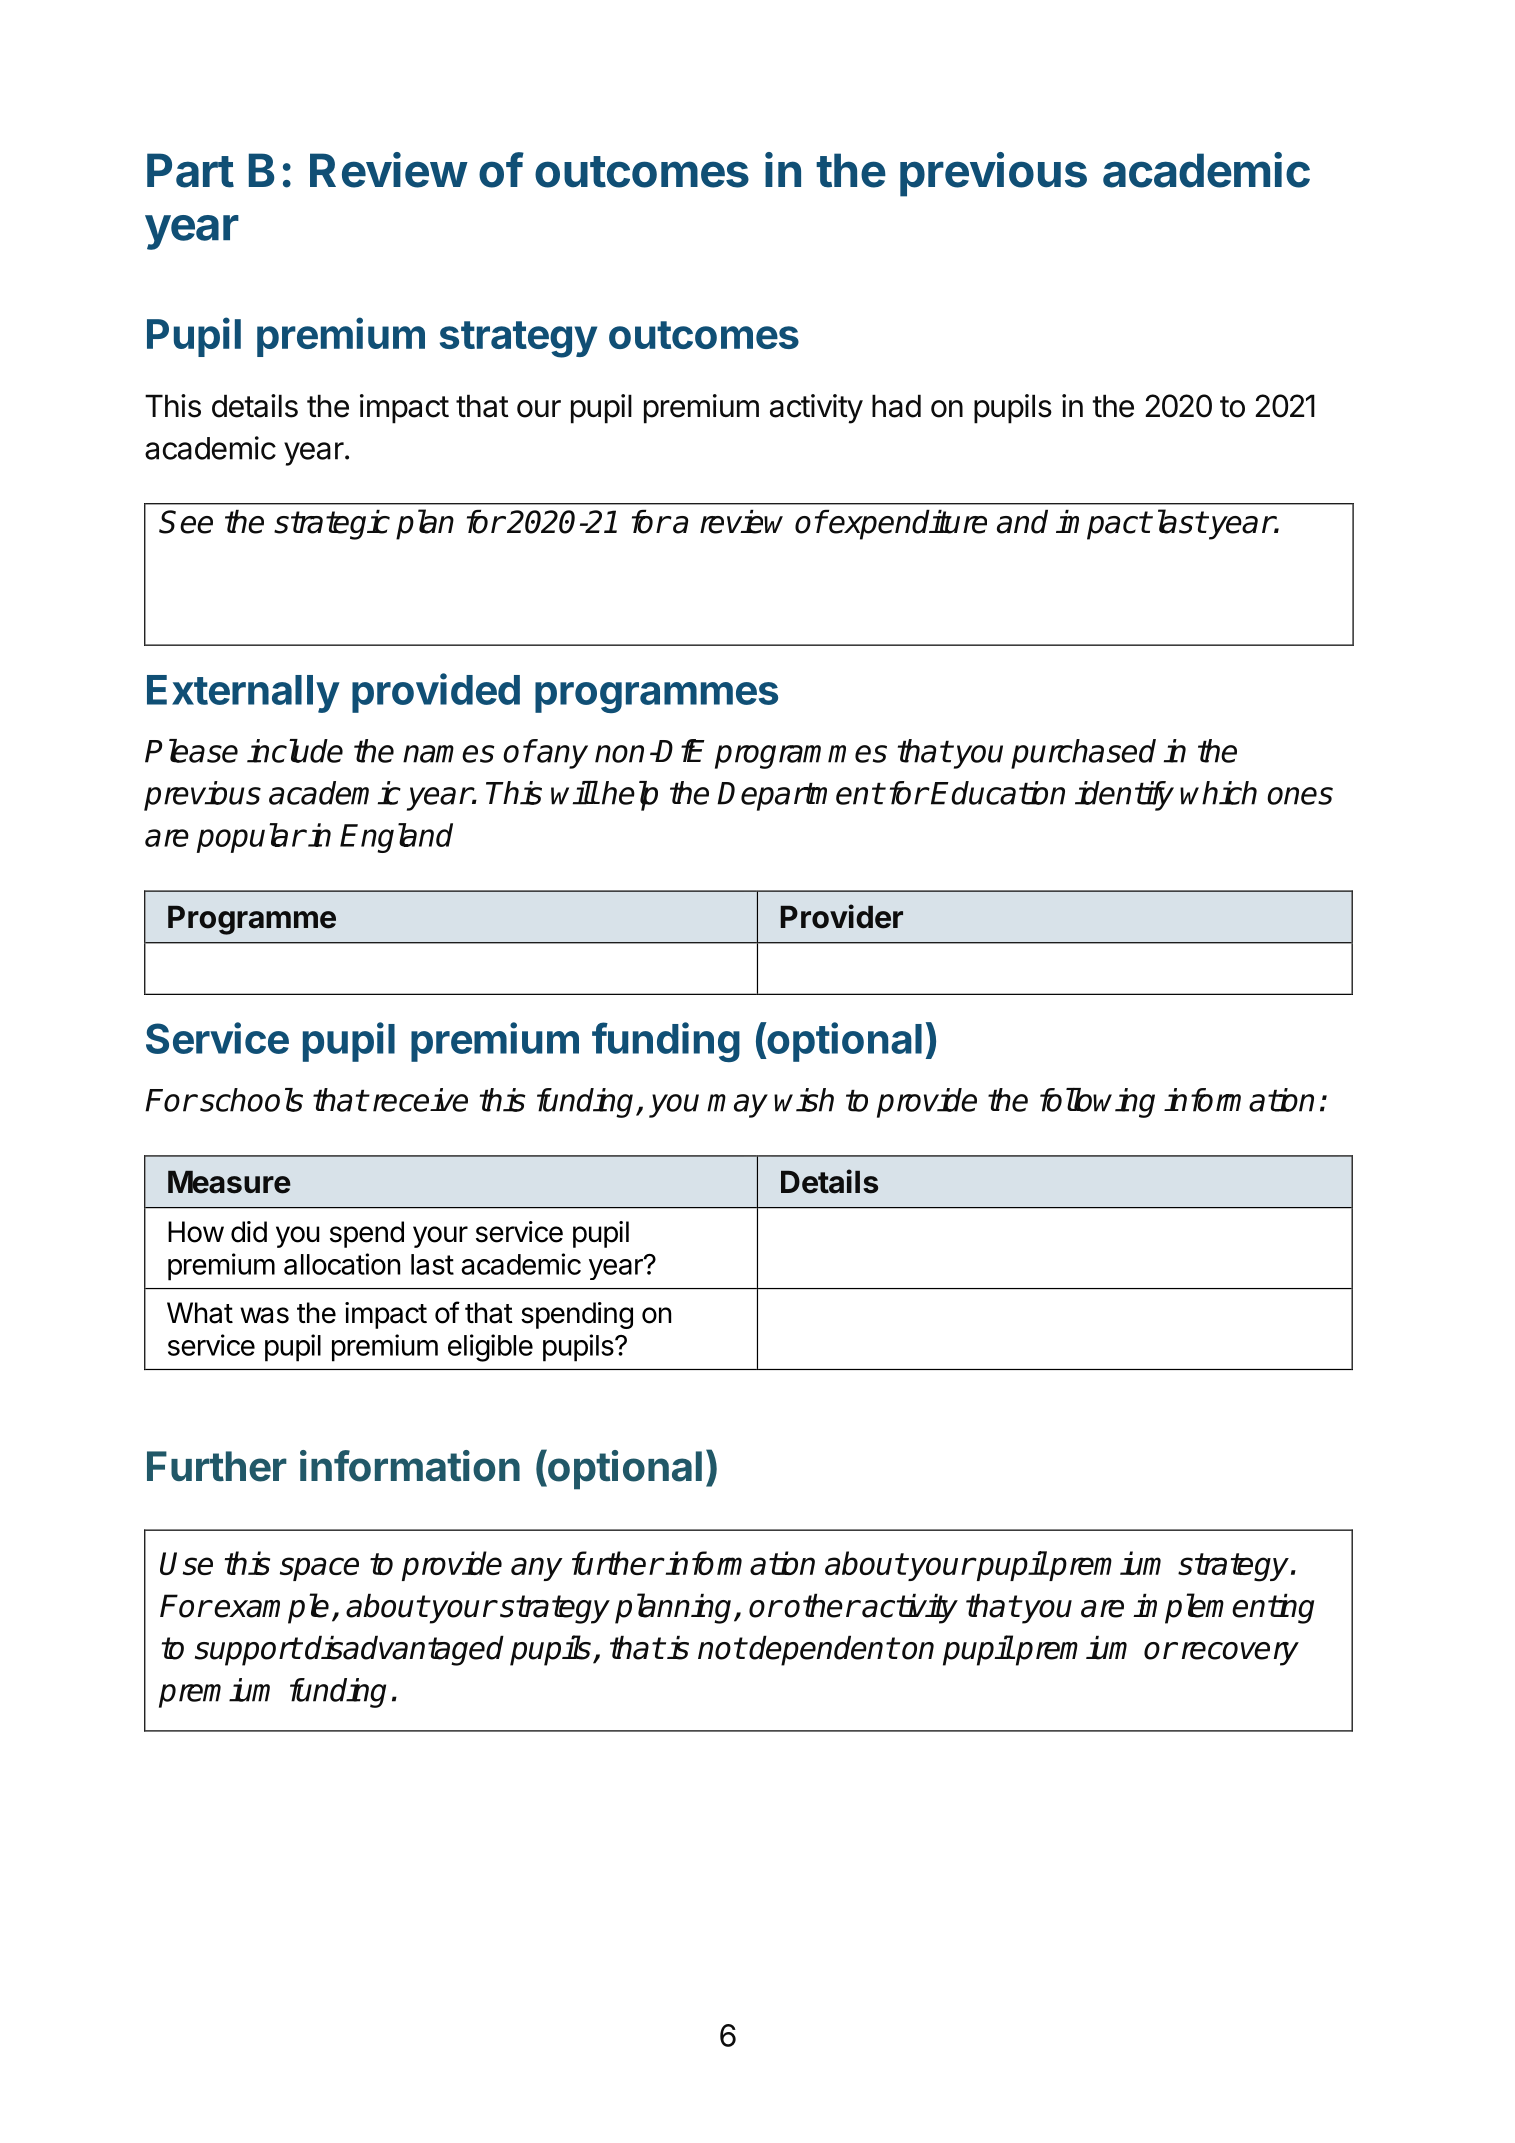 The image size is (1515, 2143). I want to click on expenditure, so click(907, 524).
